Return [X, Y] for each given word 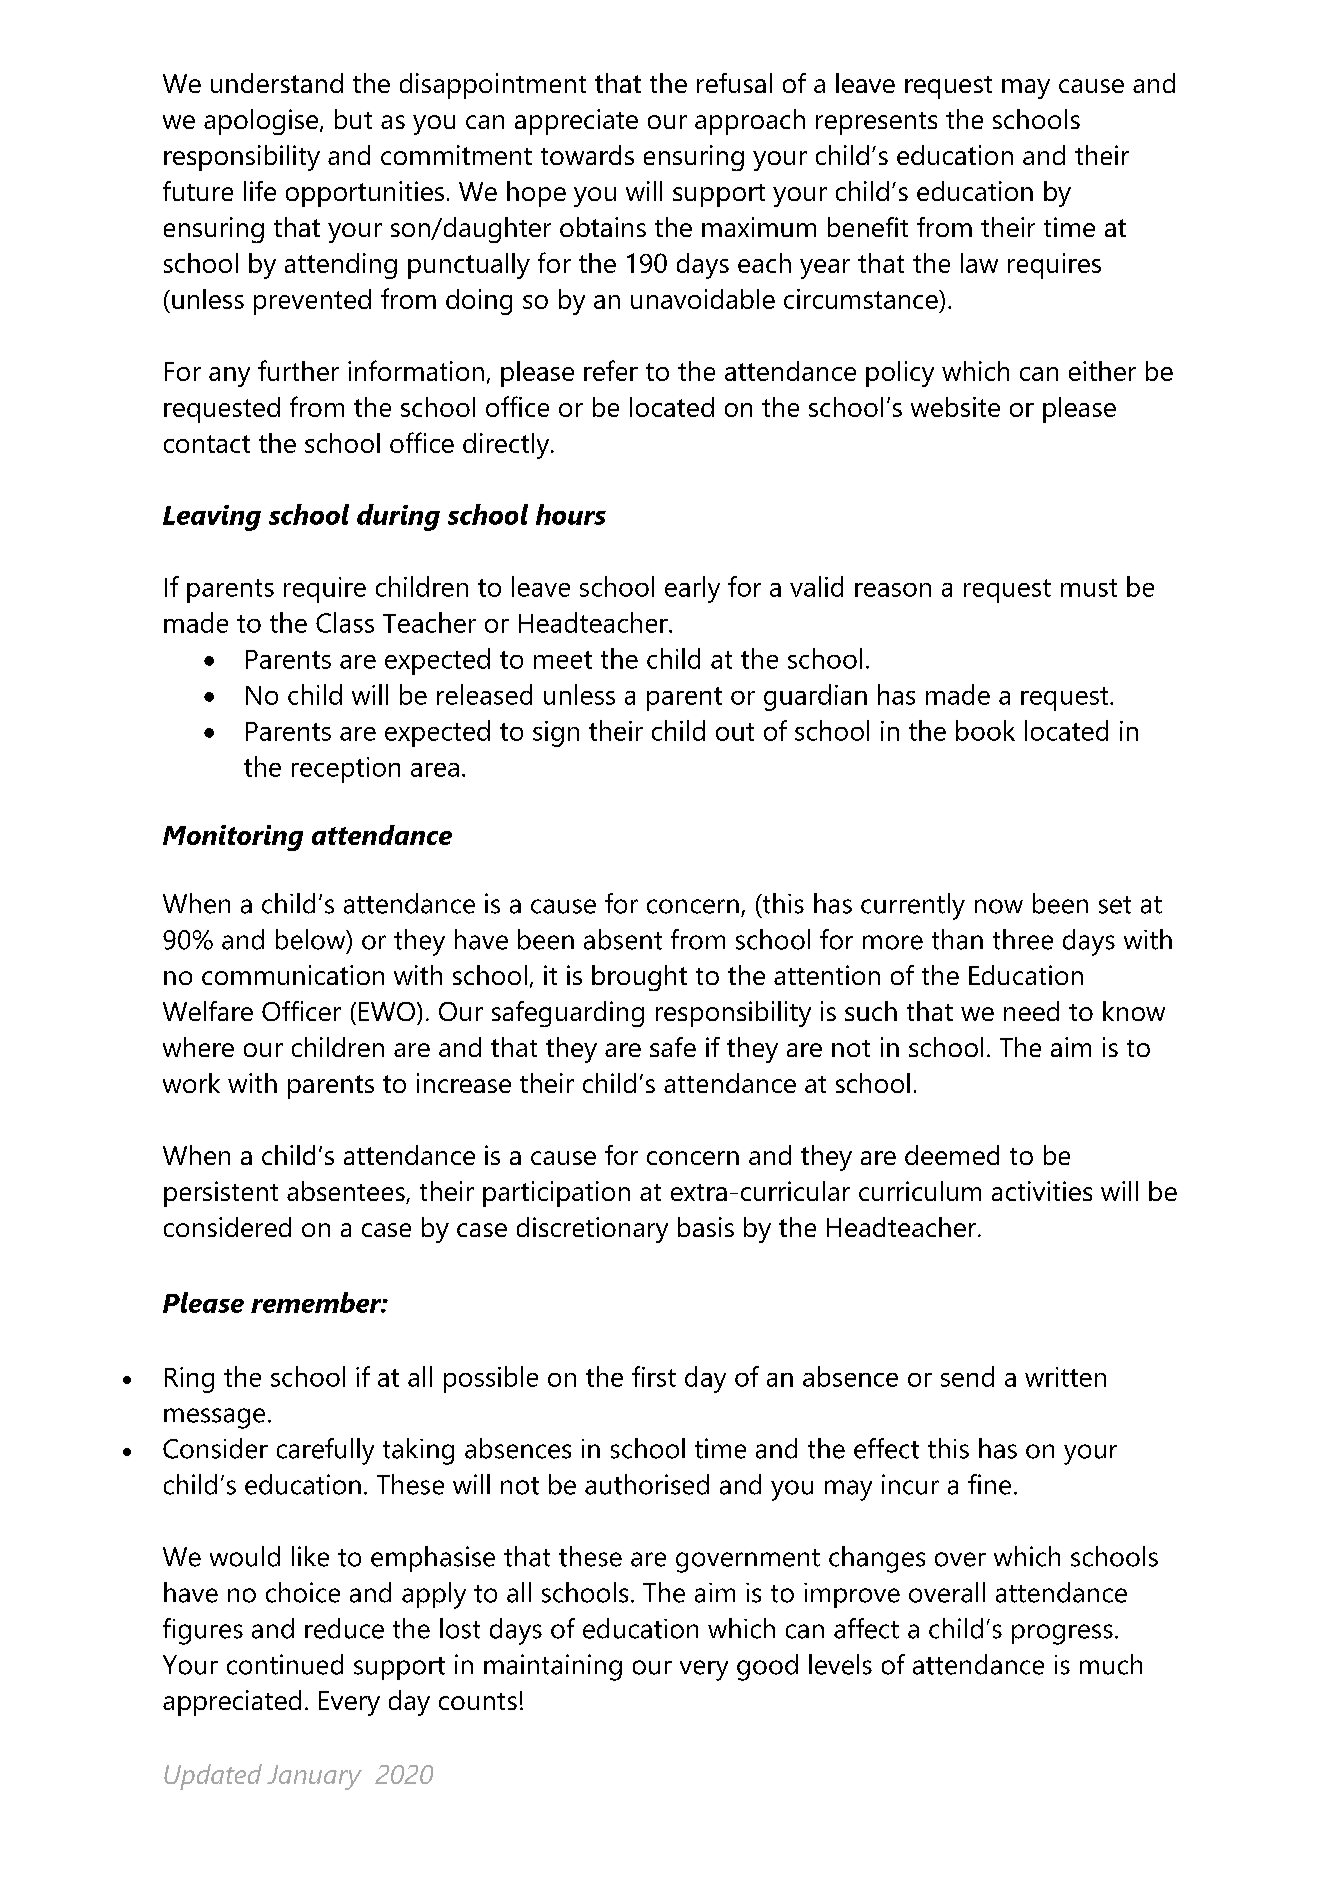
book [985, 730]
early [692, 589]
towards [587, 155]
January [314, 1777]
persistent [221, 1194]
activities [1042, 1191]
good [767, 1667]
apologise [262, 122]
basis [706, 1227]
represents [876, 123]
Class [345, 622]
